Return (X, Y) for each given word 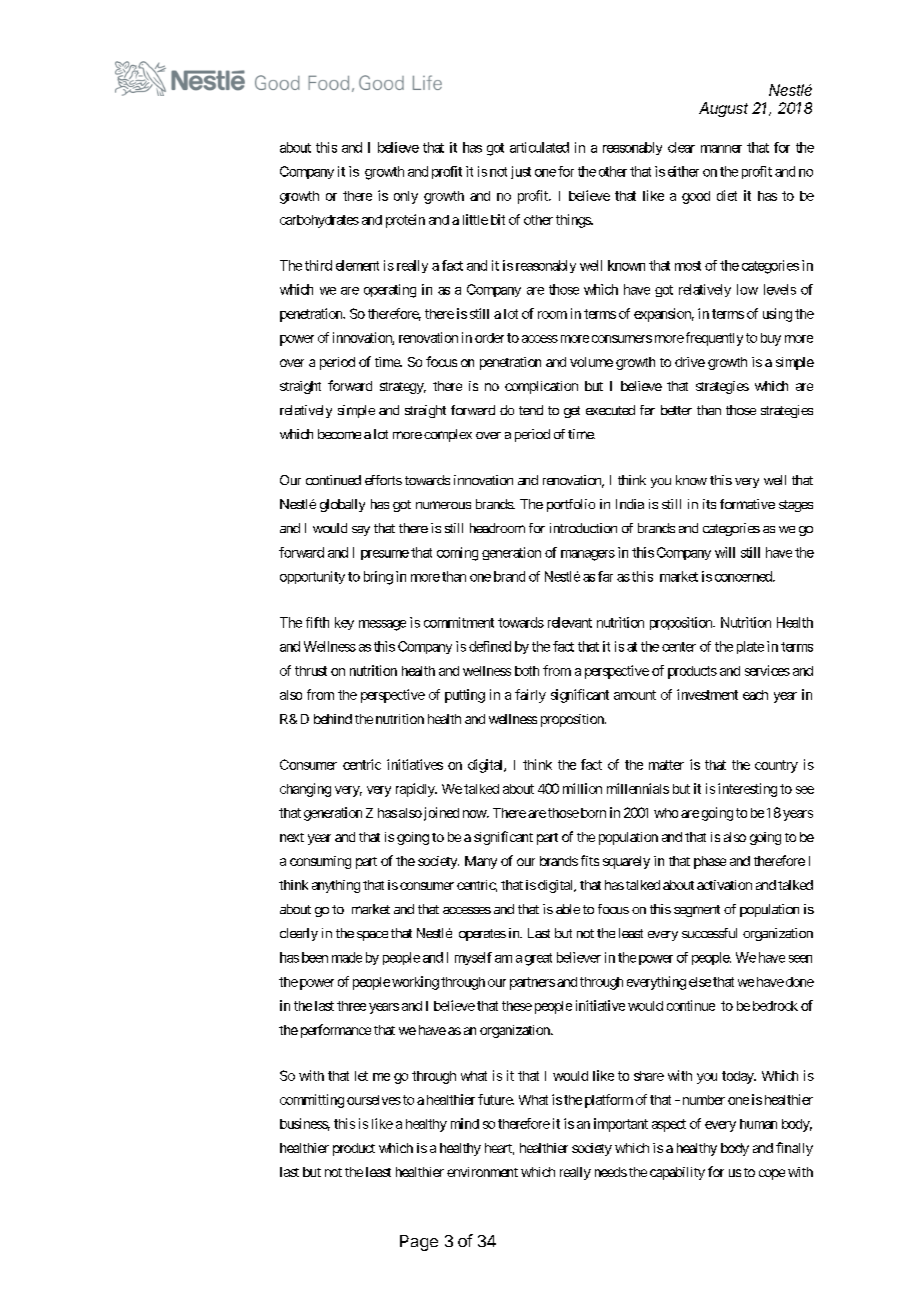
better (676, 410)
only (406, 197)
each (755, 695)
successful (709, 933)
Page (419, 1243)
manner (721, 149)
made (347, 957)
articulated (539, 147)
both (527, 671)
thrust (311, 671)
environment (482, 1172)
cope (772, 1174)
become (339, 434)
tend (531, 410)
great (538, 959)
